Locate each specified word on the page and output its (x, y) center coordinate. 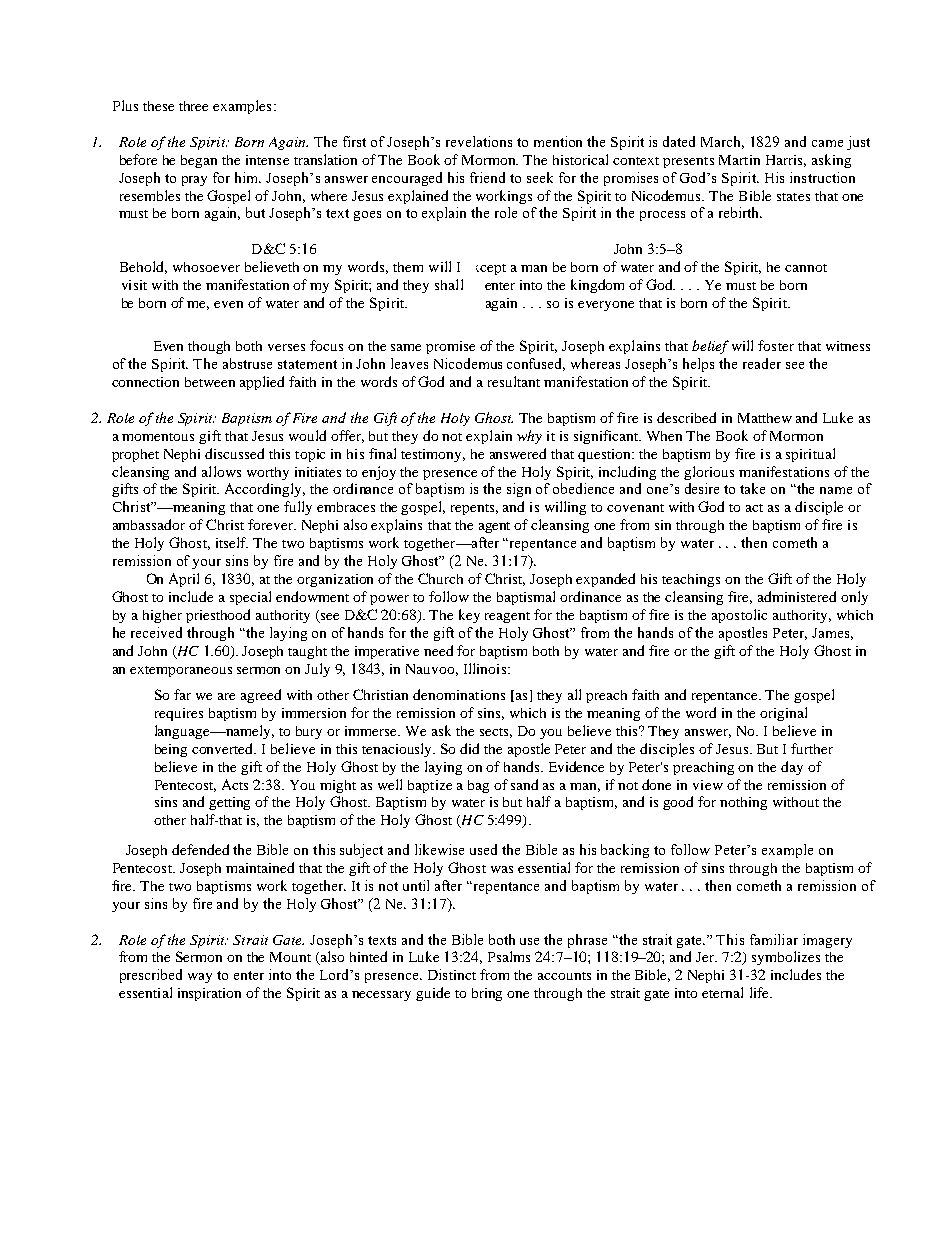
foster (776, 345)
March (722, 142)
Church (440, 578)
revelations (479, 141)
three (193, 106)
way (200, 978)
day (792, 768)
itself (232, 542)
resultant (514, 381)
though (209, 347)
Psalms (509, 956)
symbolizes (786, 958)
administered (797, 596)
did (469, 748)
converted (224, 748)
